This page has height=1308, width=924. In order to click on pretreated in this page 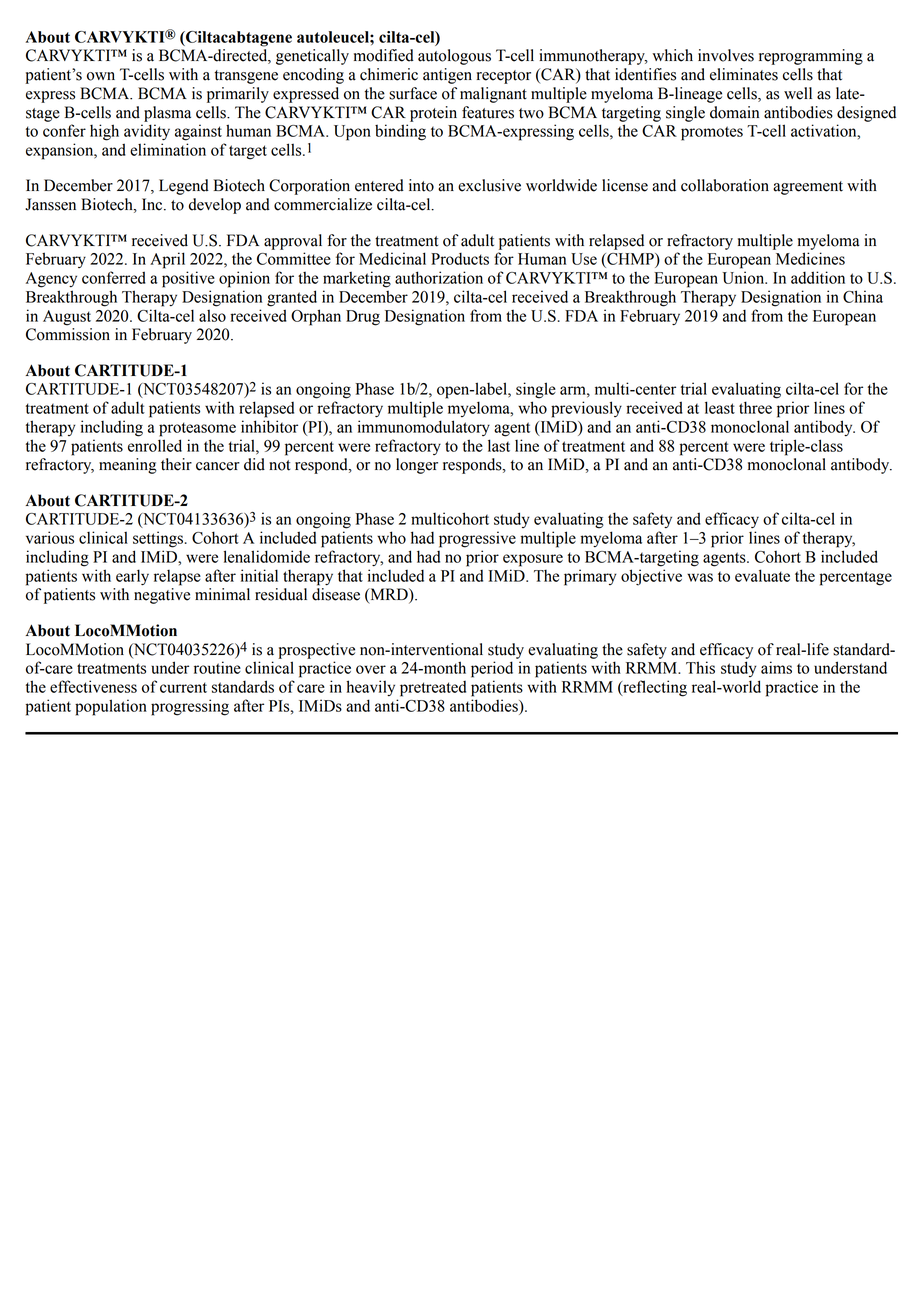, I will do `click(433, 689)`.
